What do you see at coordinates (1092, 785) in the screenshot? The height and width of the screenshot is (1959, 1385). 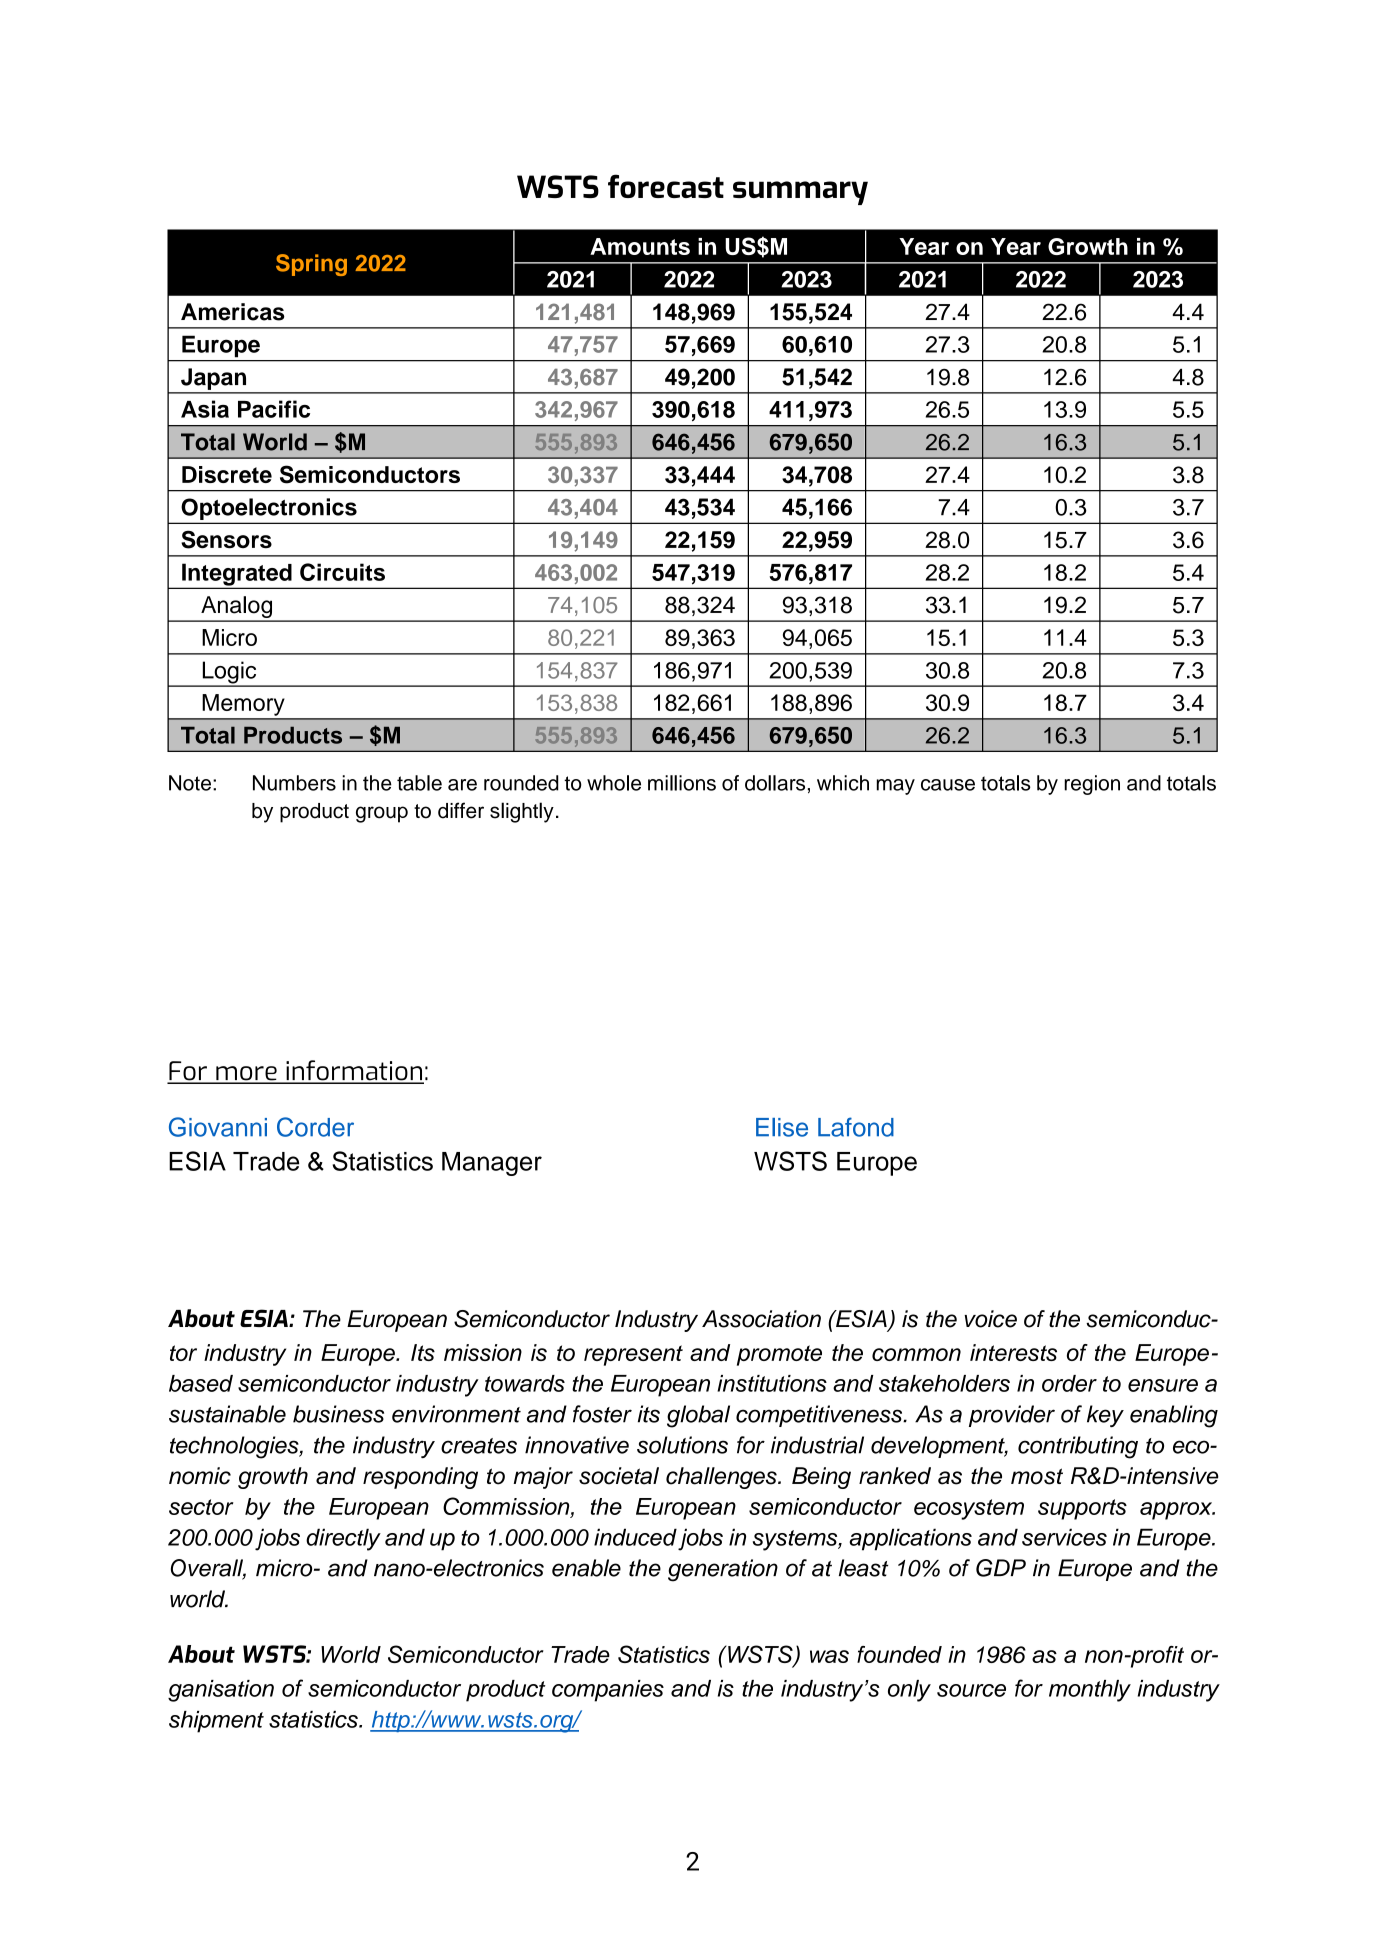 I see `region` at bounding box center [1092, 785].
